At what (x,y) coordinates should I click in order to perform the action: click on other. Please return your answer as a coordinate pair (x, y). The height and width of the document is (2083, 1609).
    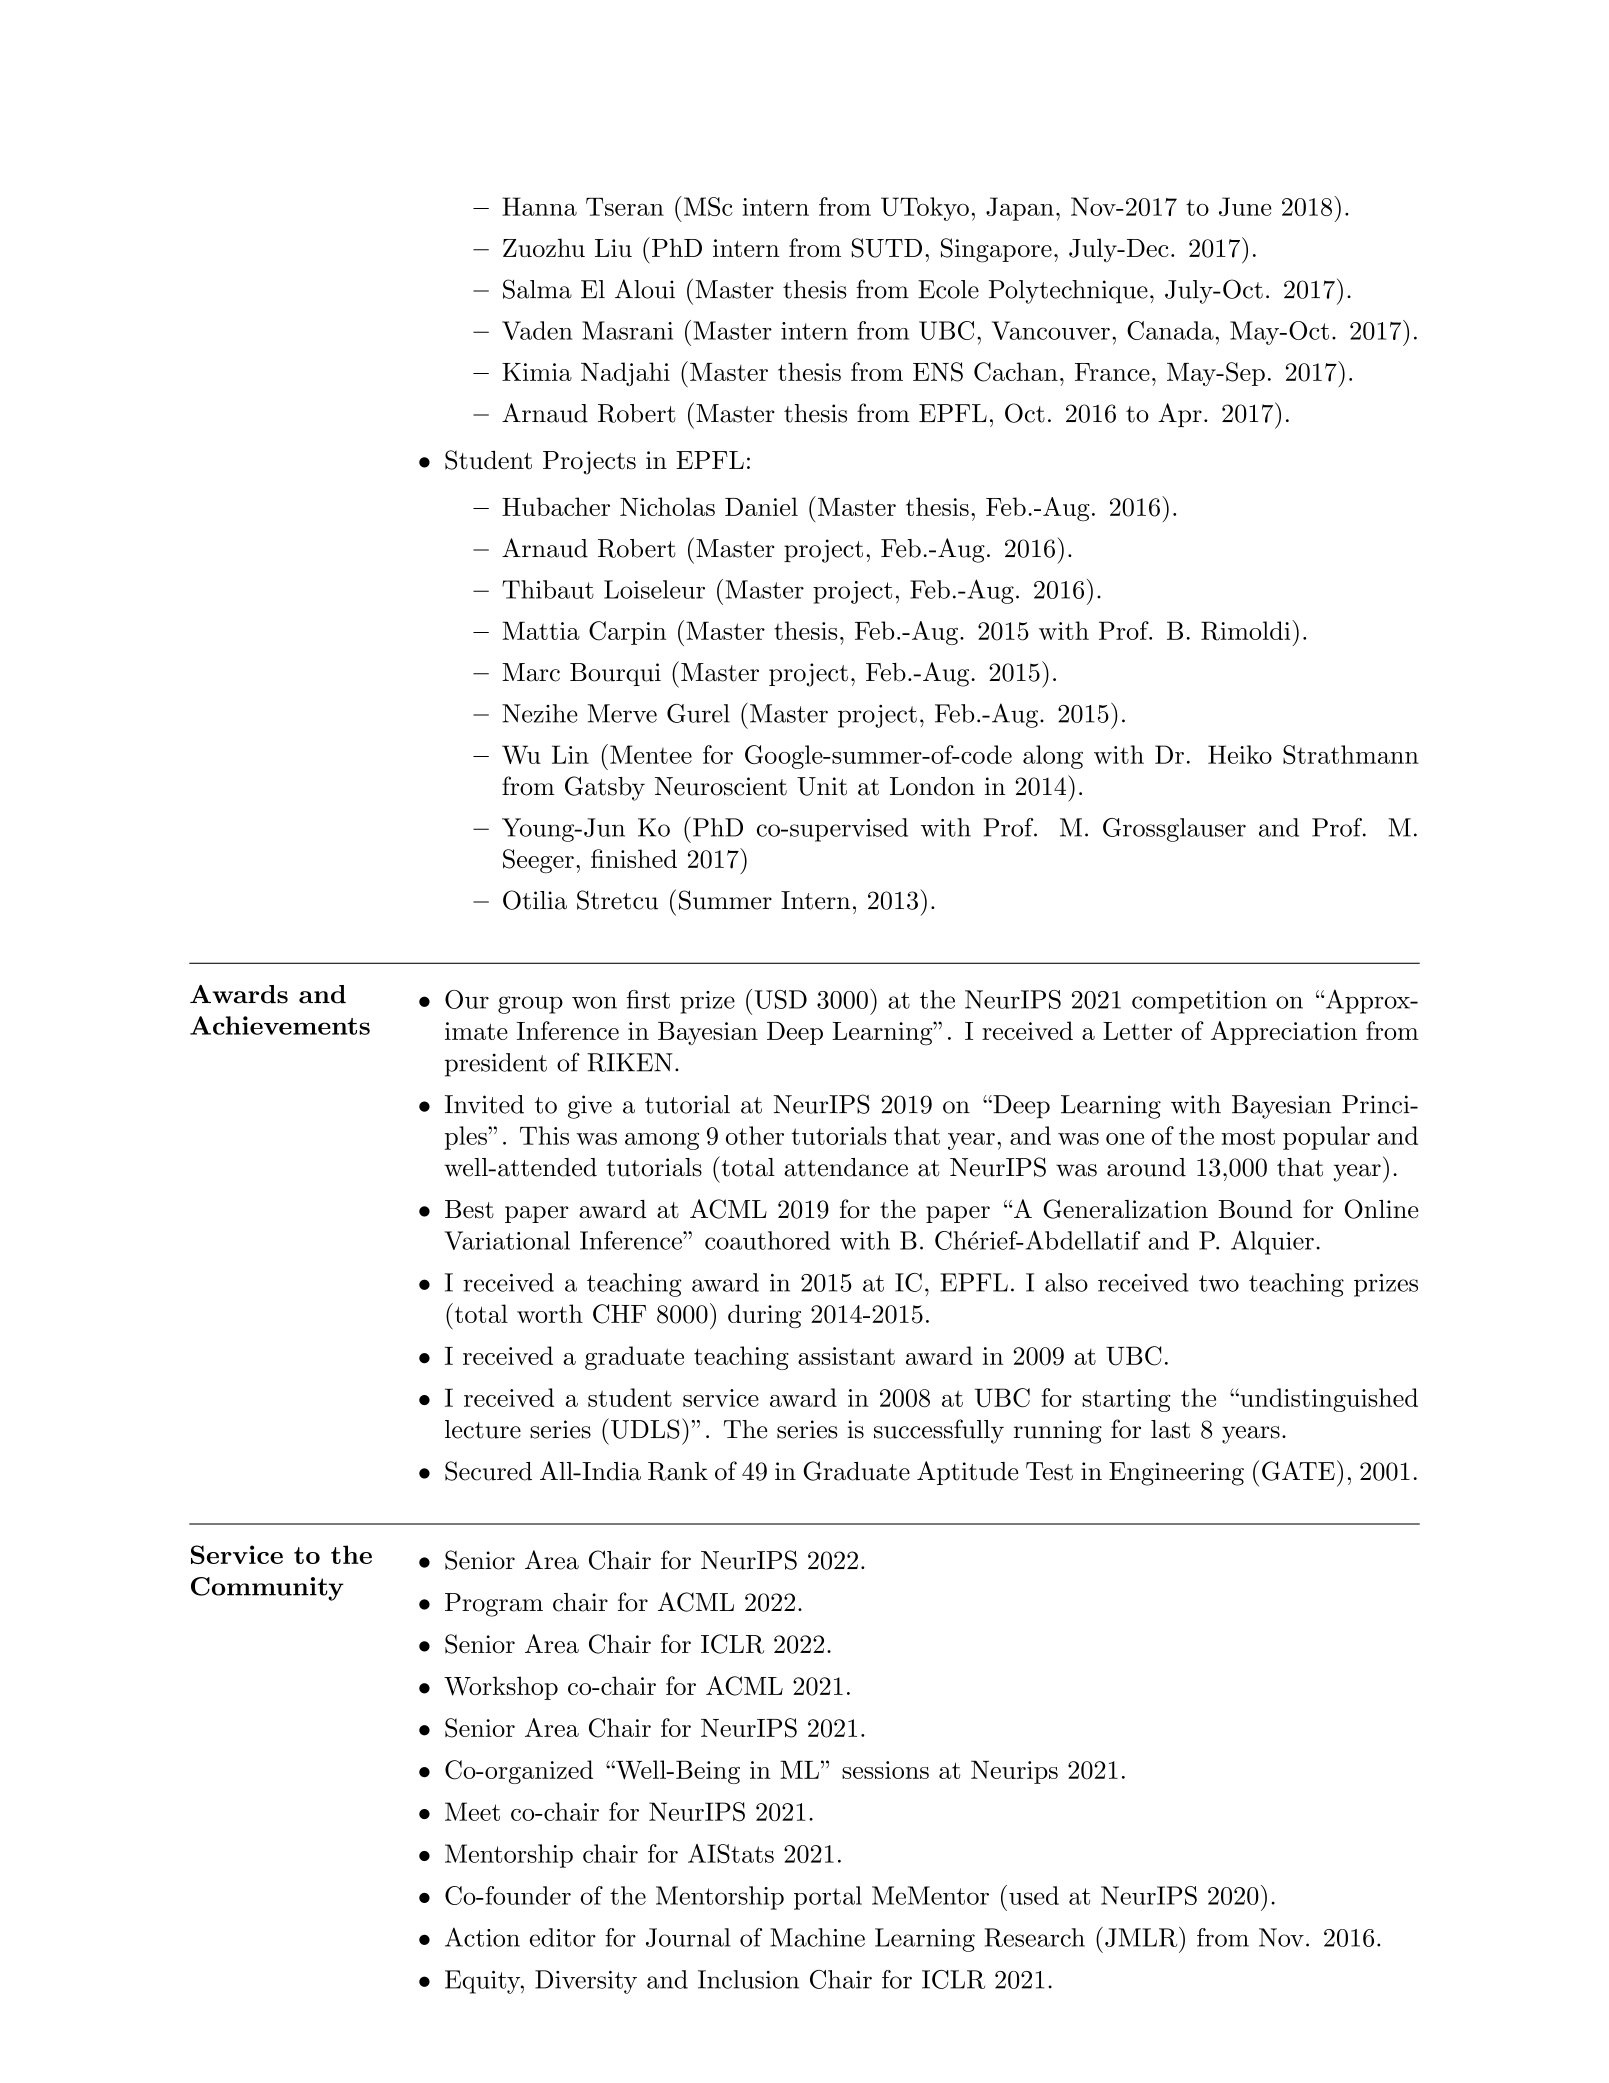
    Looking at the image, I should click on (755, 1135).
